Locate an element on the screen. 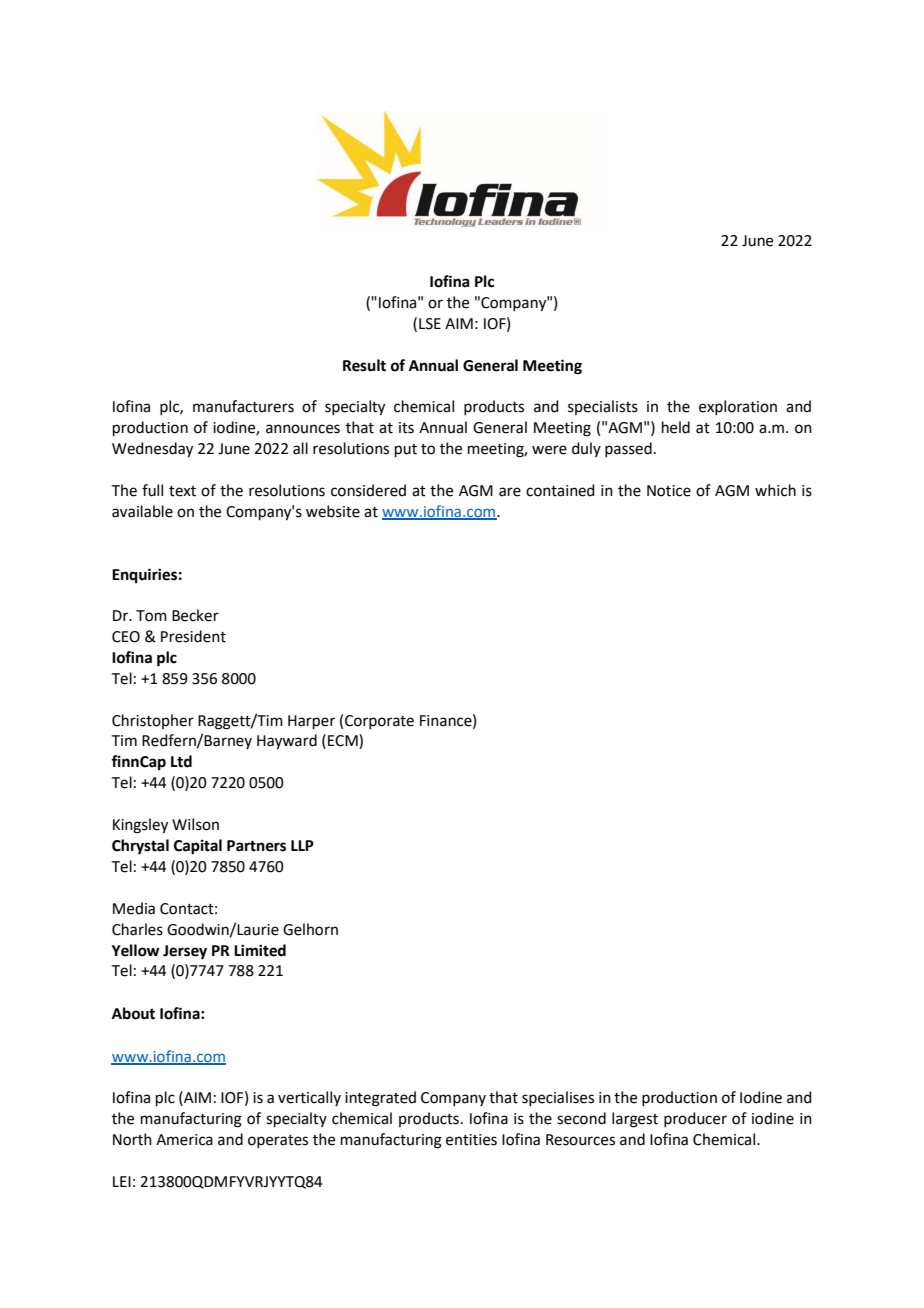  Notice is located at coordinates (669, 491).
